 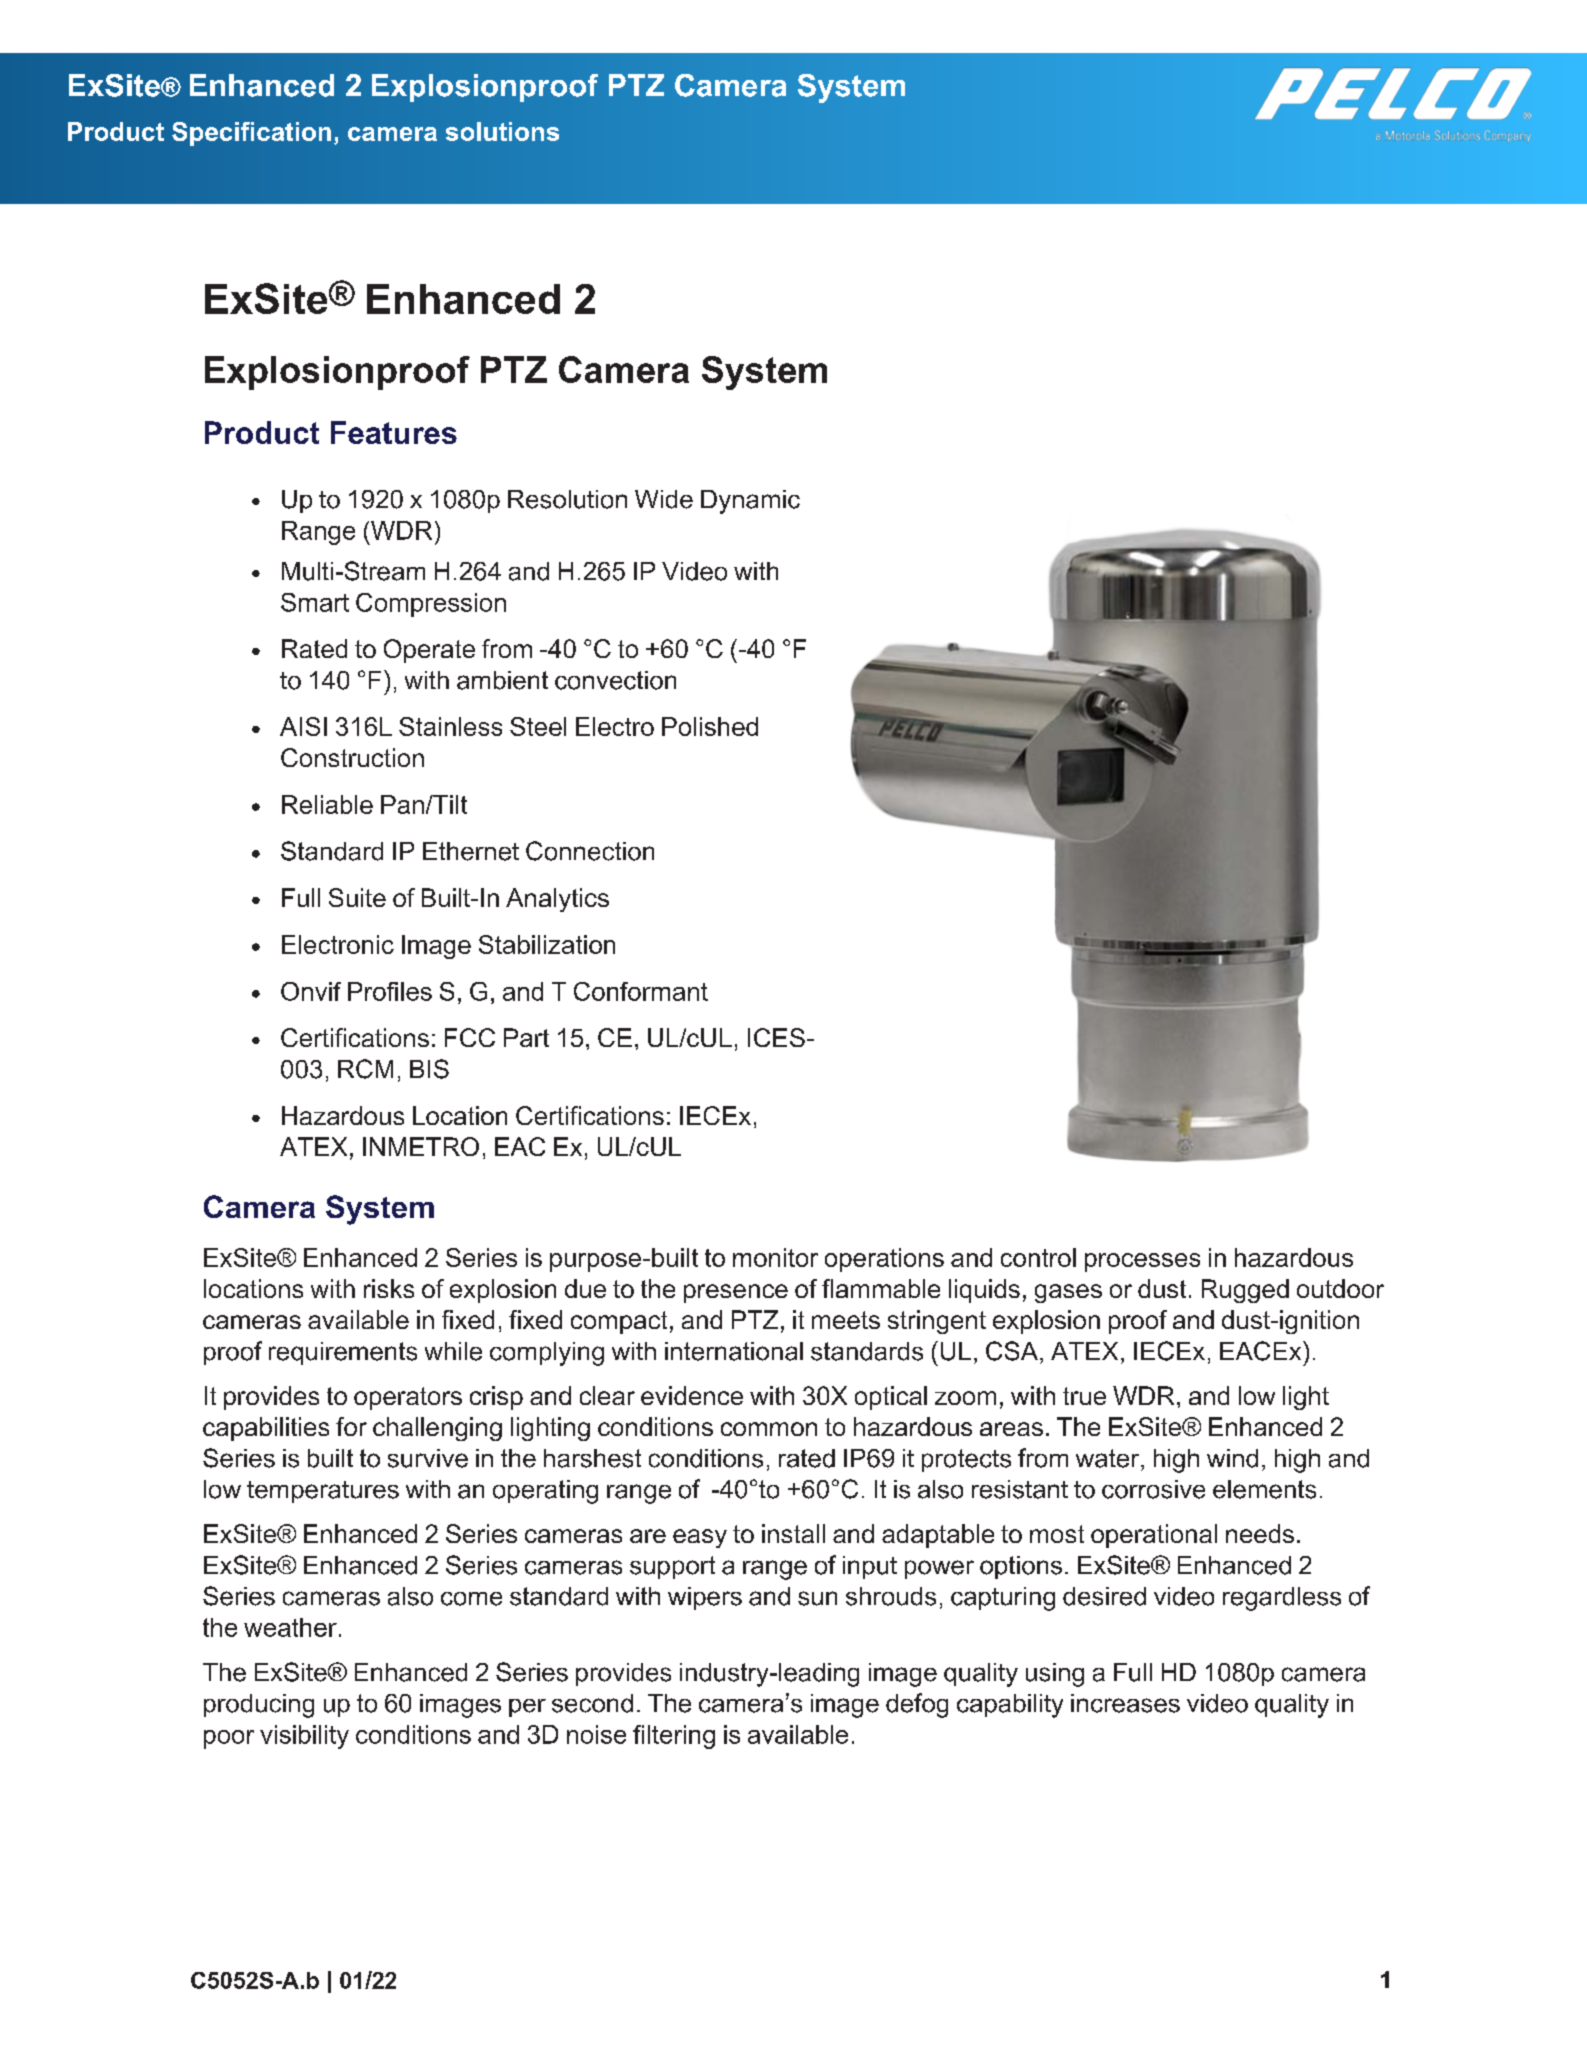 What do you see at coordinates (1142, 1262) in the screenshot?
I see `processes` at bounding box center [1142, 1262].
